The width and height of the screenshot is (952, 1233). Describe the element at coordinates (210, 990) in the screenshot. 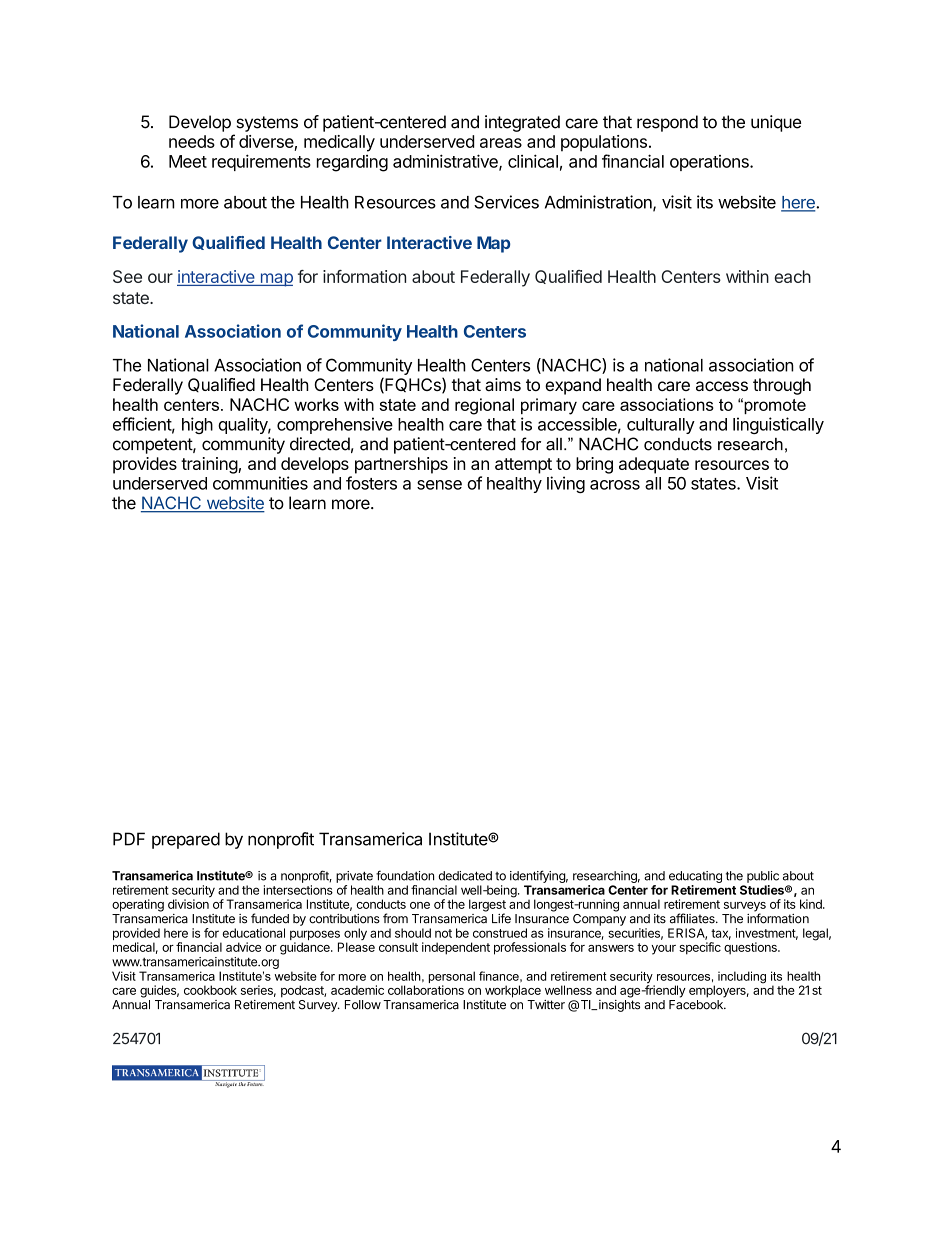

I see `cookbook` at that location.
